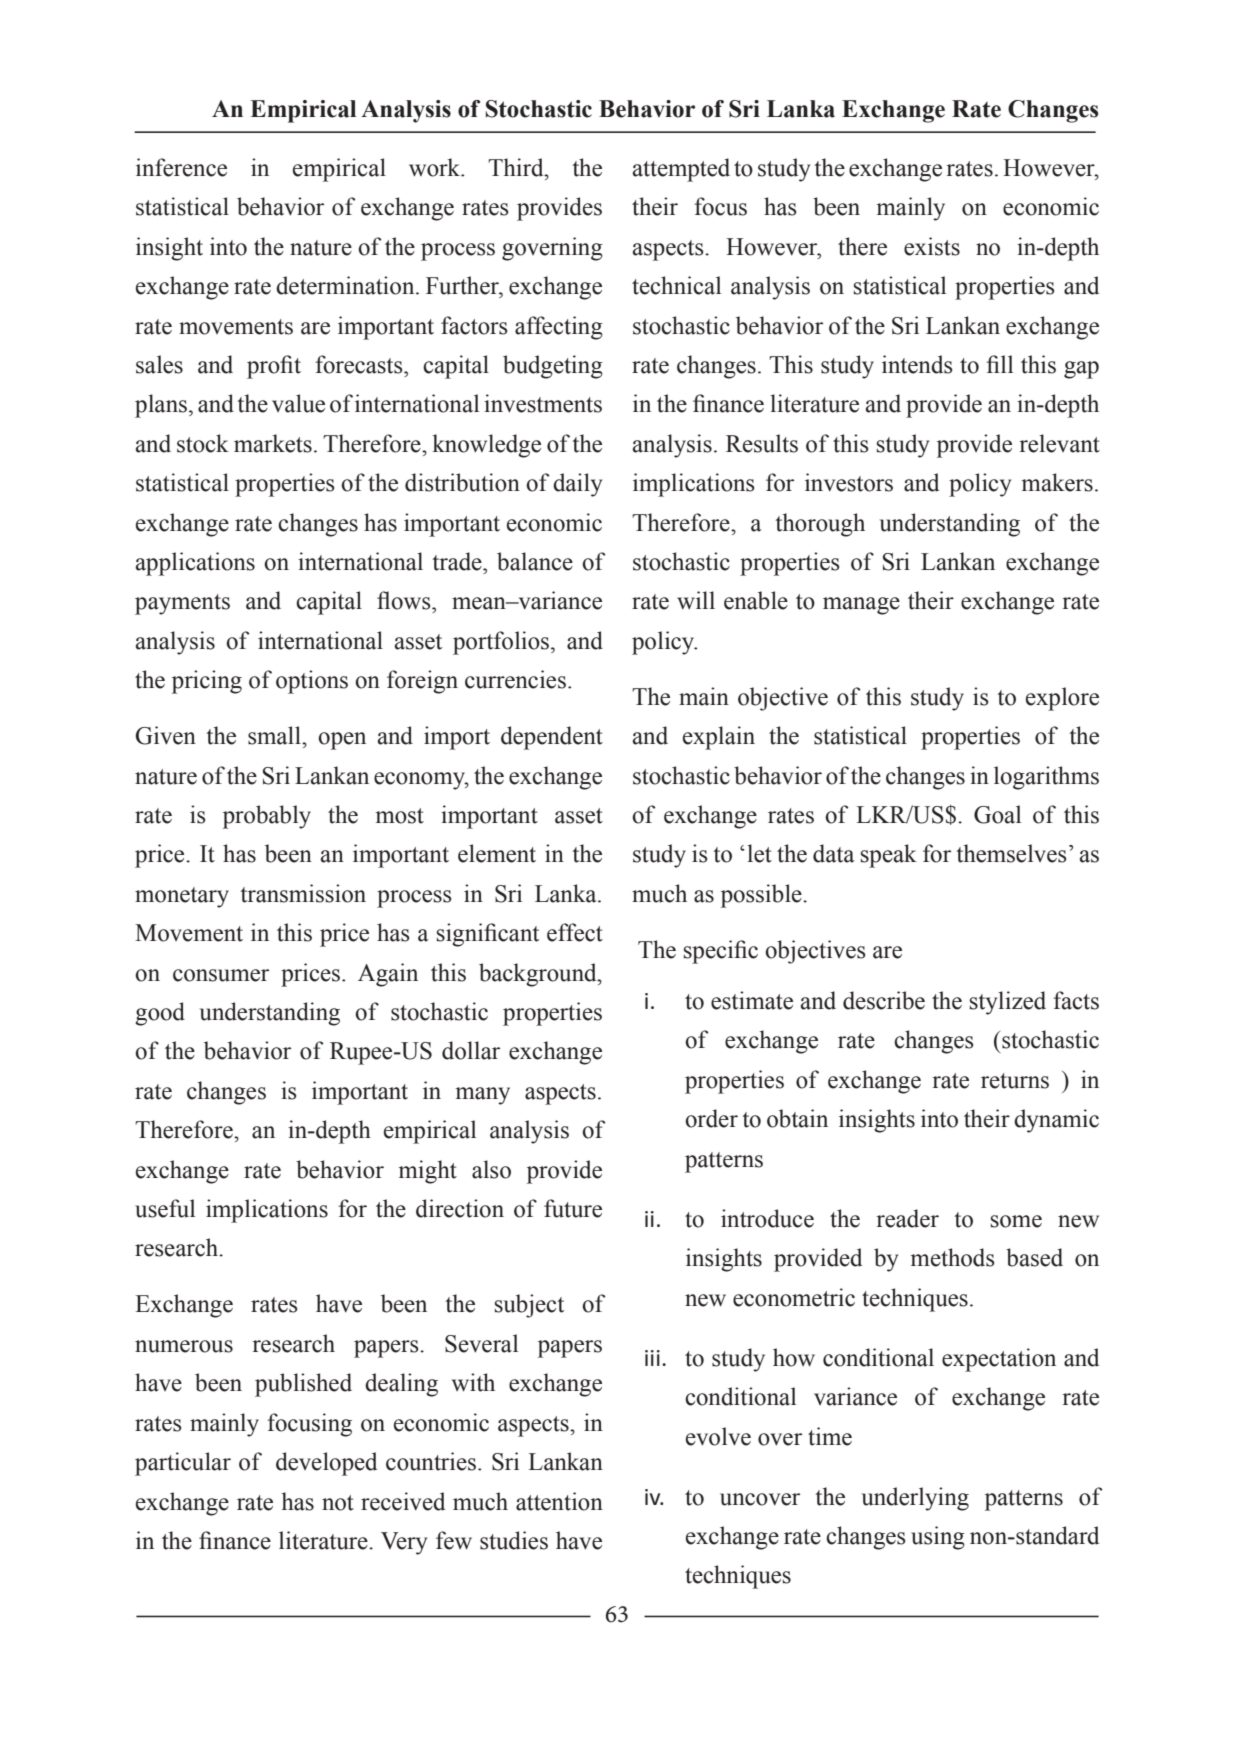 The height and width of the document is (1746, 1235). Describe the element at coordinates (932, 246) in the document. I see `exists` at that location.
